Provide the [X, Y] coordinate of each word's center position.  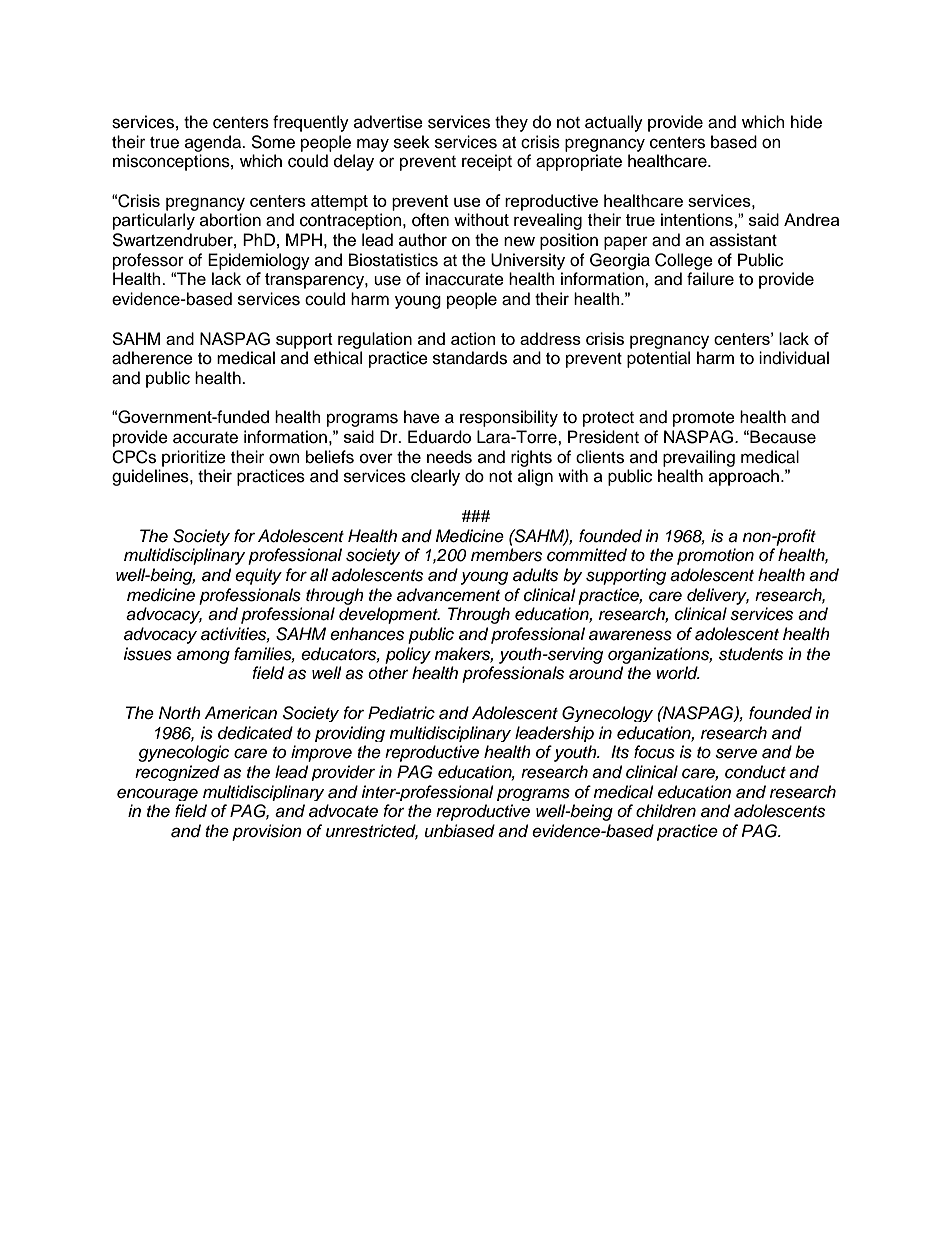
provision [267, 832]
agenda [214, 143]
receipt [487, 162]
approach [744, 477]
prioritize [194, 458]
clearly [435, 477]
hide [806, 122]
